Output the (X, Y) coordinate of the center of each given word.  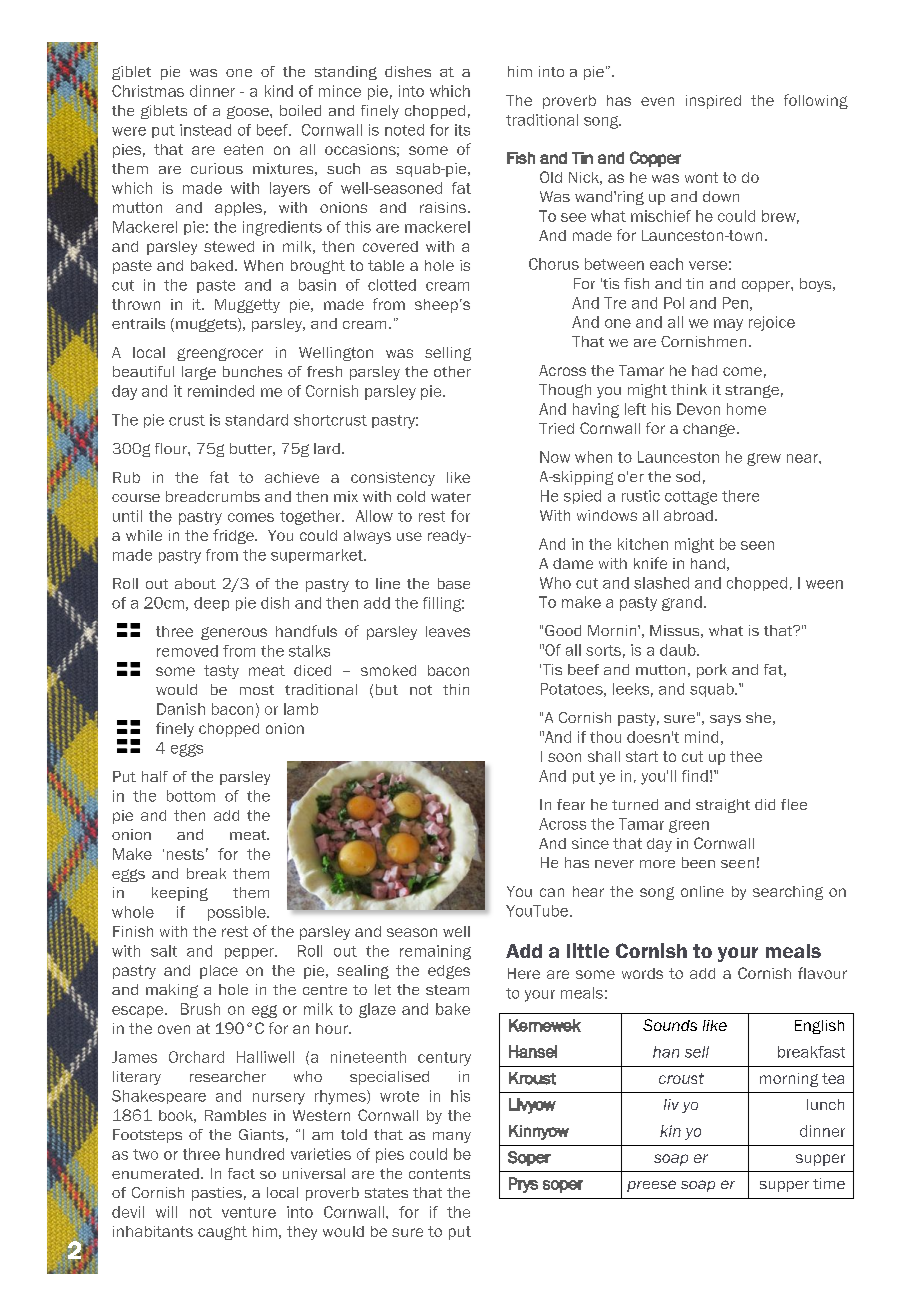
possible (238, 913)
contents (439, 1174)
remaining (435, 952)
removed (187, 651)
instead (205, 130)
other (452, 371)
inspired (713, 102)
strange (752, 391)
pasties (217, 1194)
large (199, 373)
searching (788, 893)
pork (712, 671)
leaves (448, 631)
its (462, 130)
